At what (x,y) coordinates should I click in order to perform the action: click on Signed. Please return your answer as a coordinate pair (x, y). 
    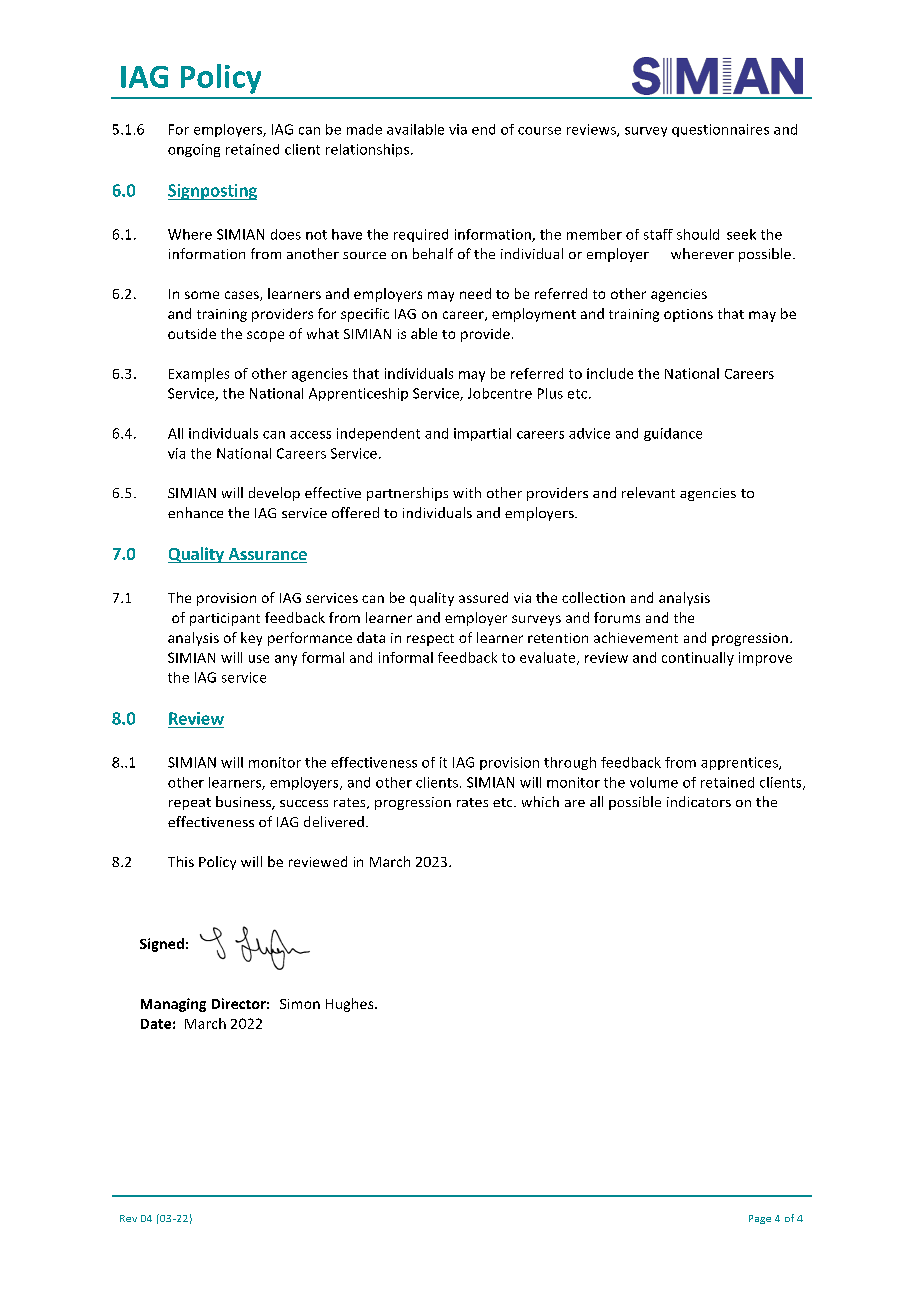
    Looking at the image, I should click on (162, 945).
